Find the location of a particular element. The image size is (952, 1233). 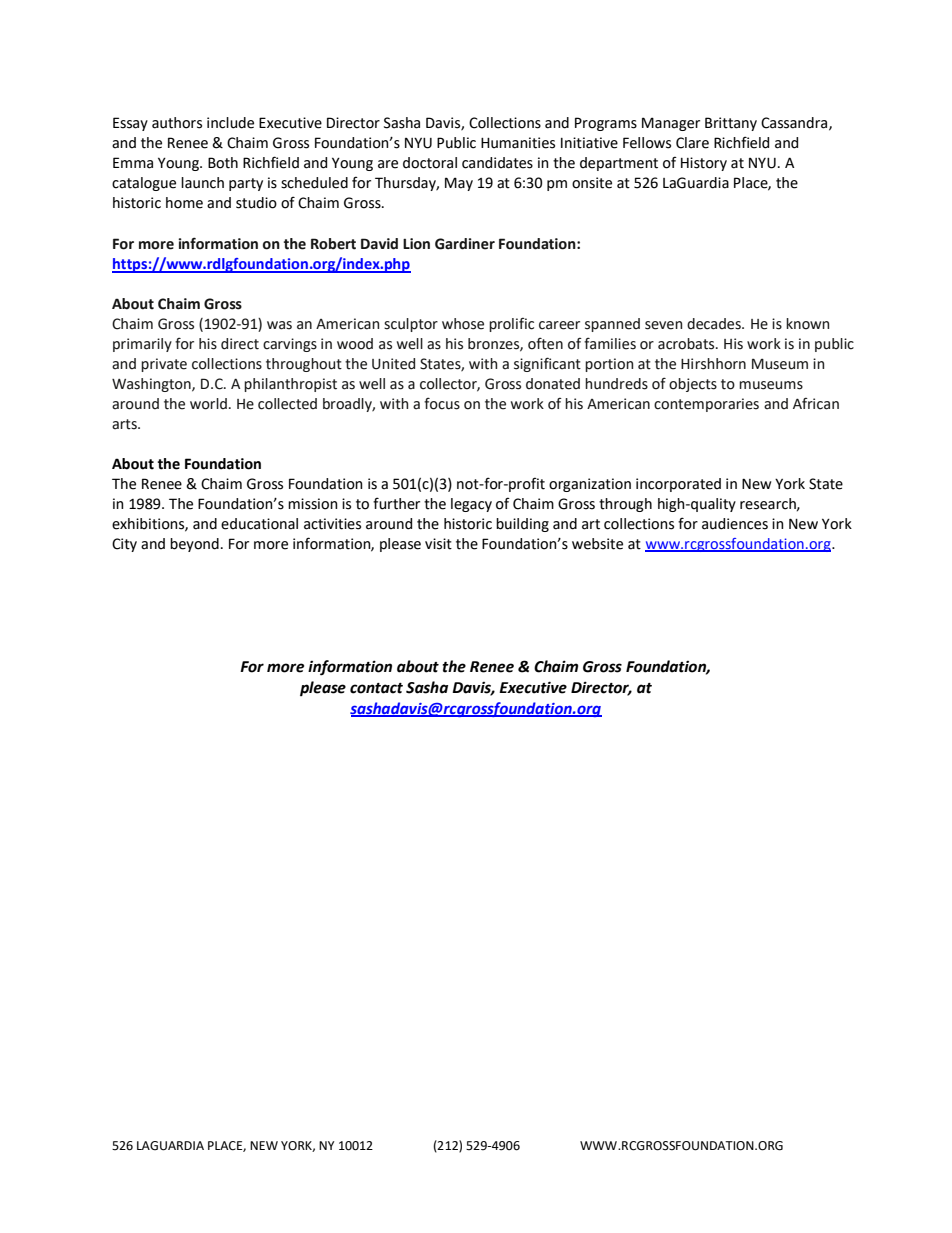

include is located at coordinates (230, 123).
